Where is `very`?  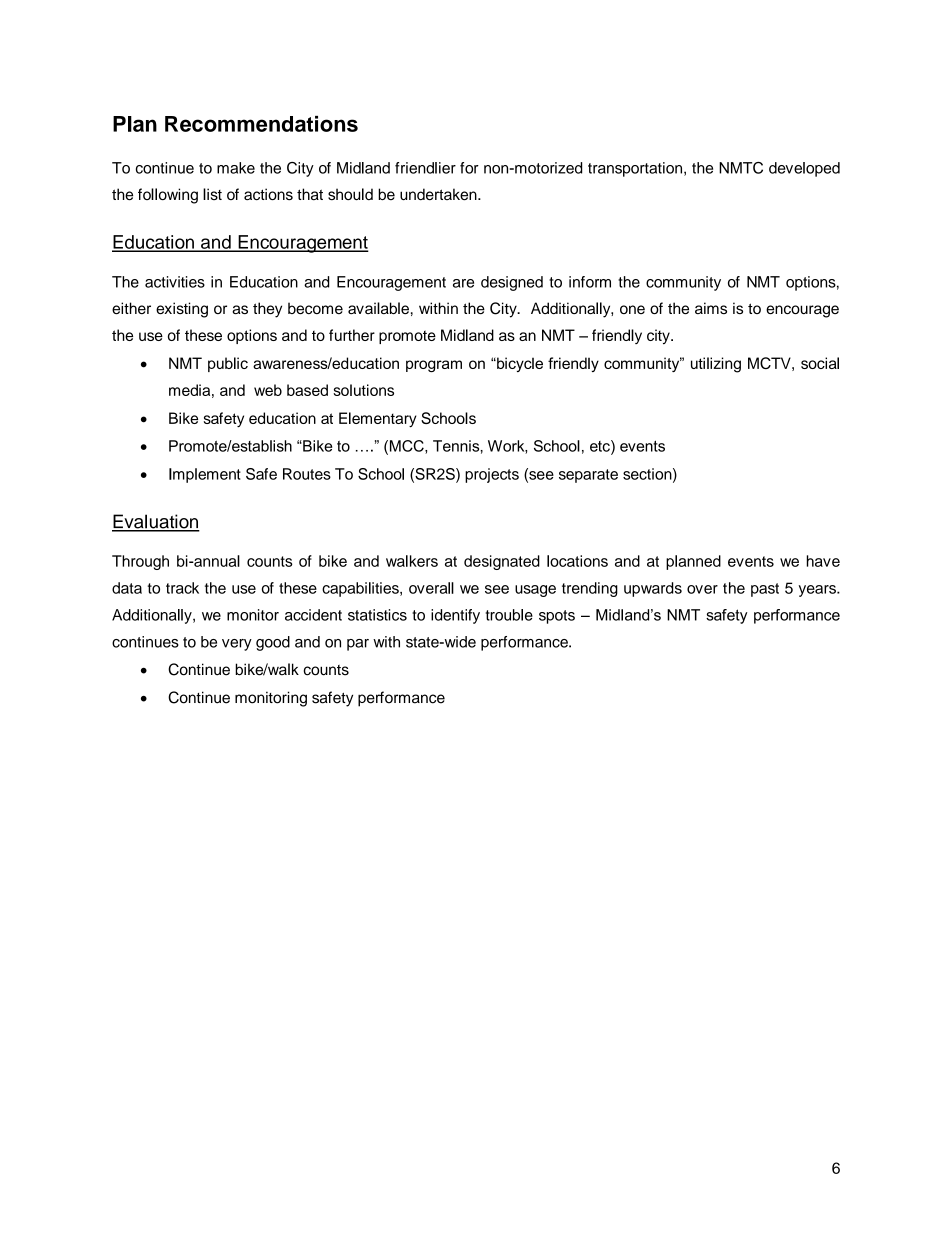 very is located at coordinates (237, 645).
